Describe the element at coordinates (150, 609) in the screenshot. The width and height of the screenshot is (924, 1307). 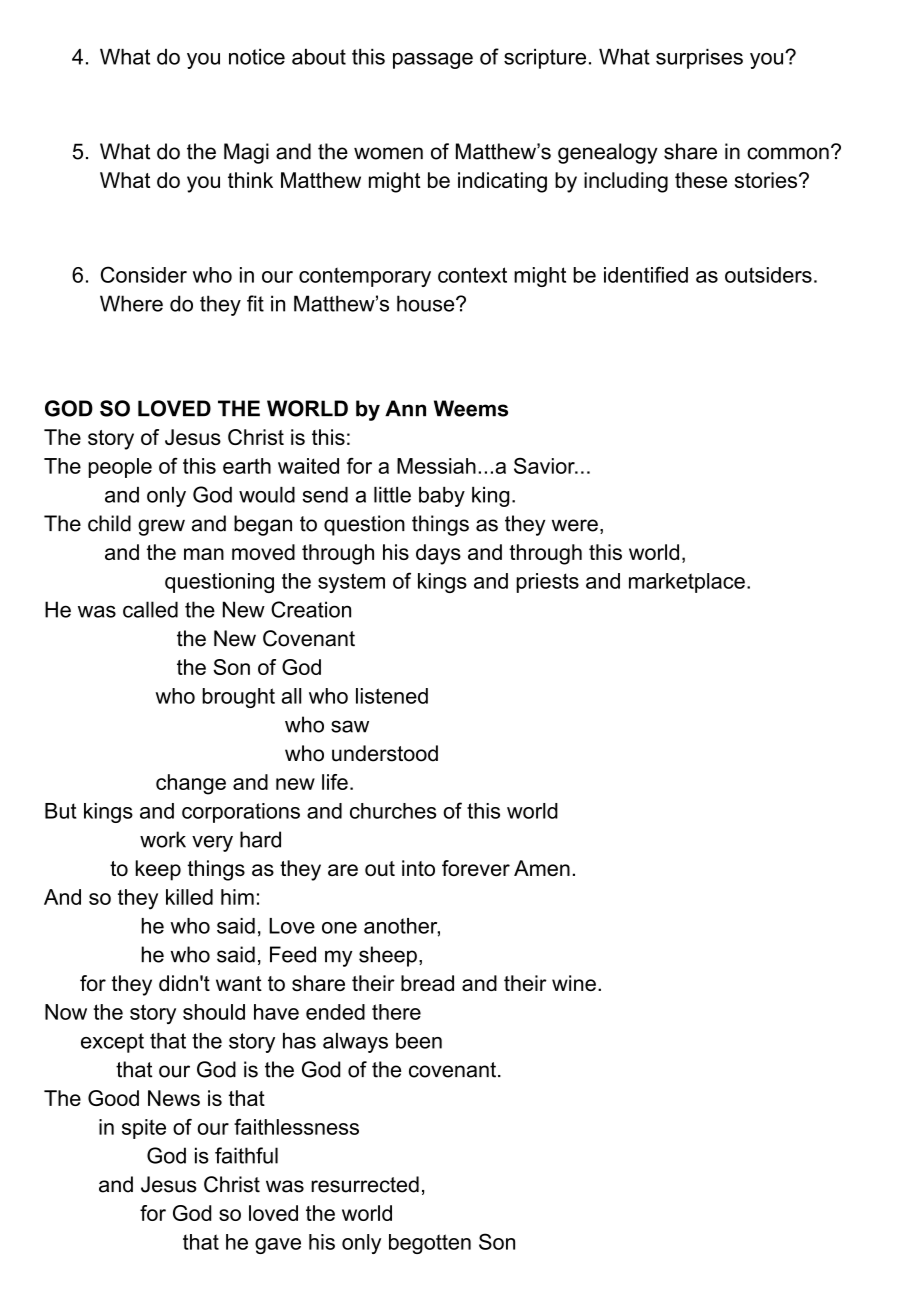
I see `called` at that location.
